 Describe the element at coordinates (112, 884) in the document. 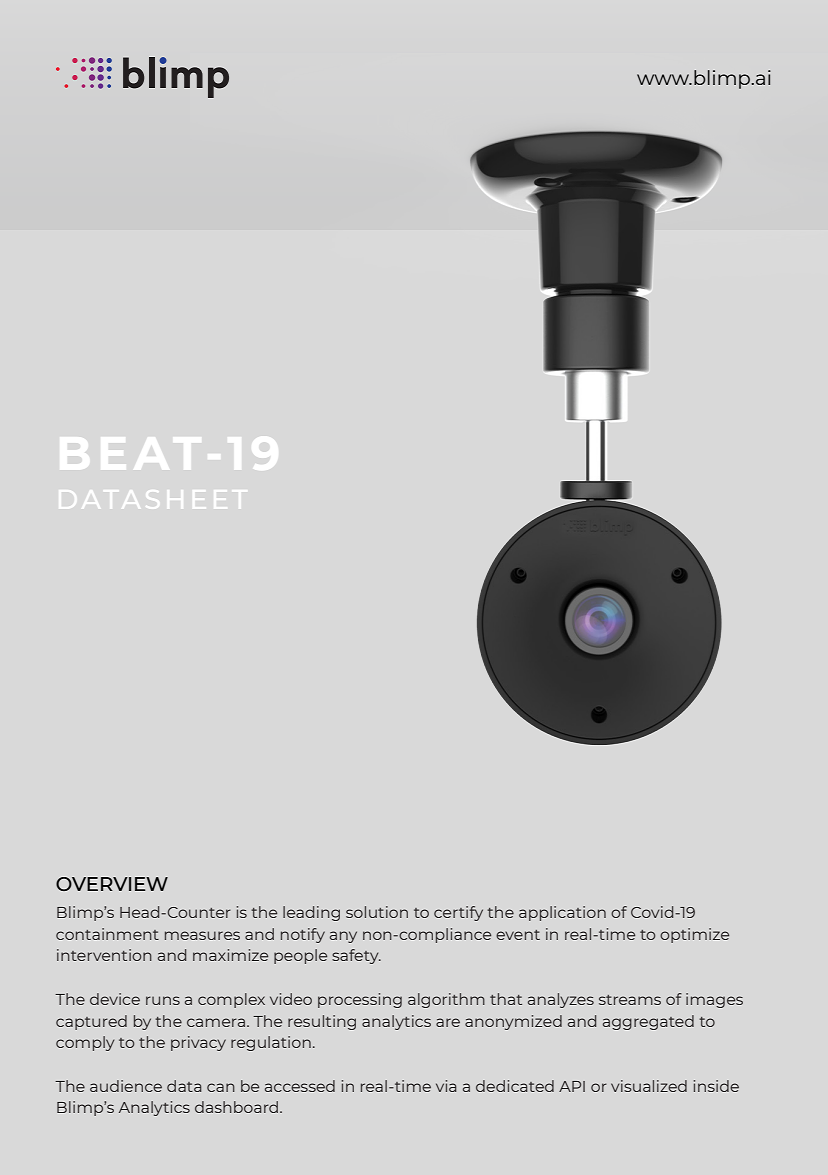

I see `OVERVIEW` at that location.
